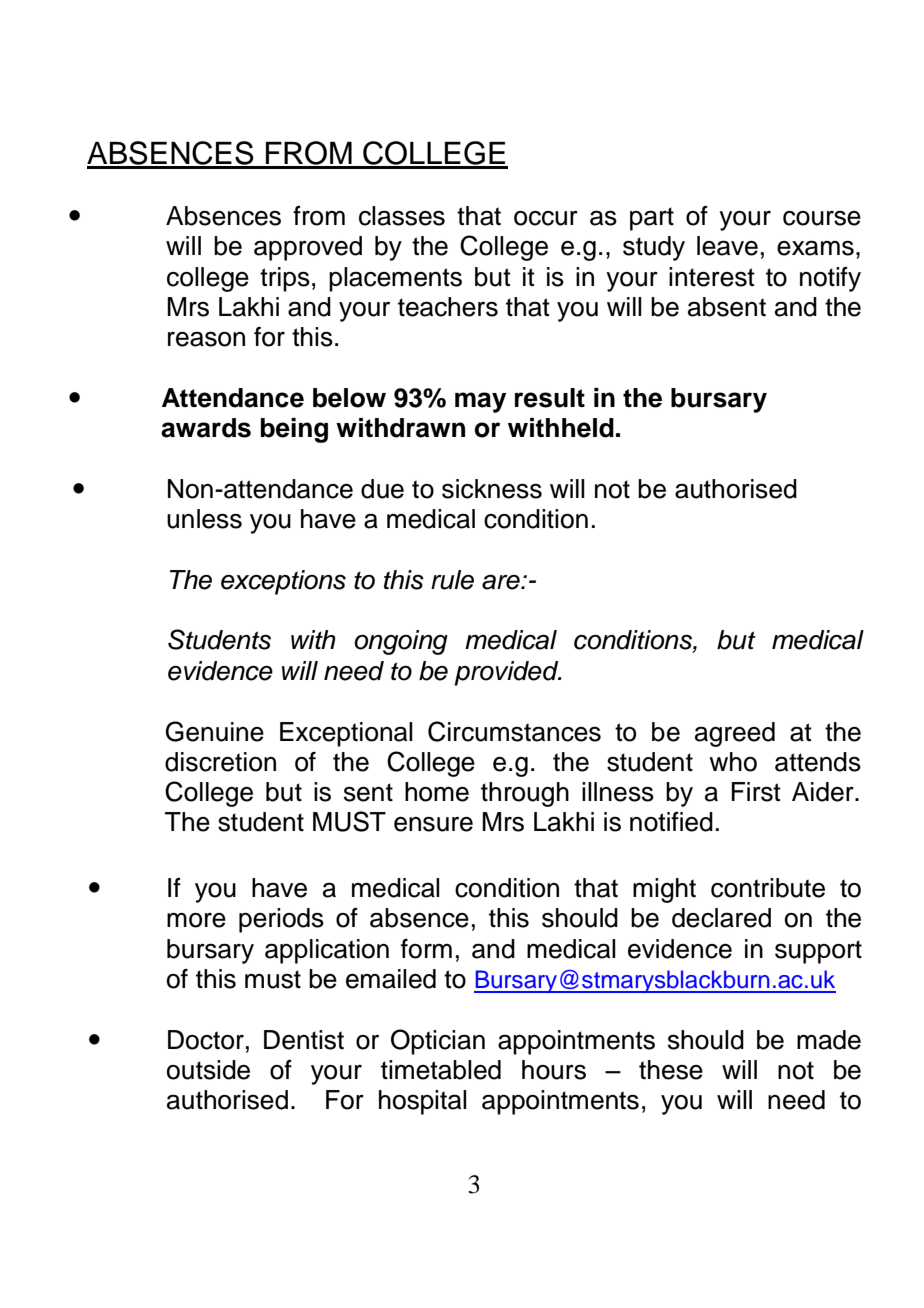  What do you see at coordinates (204, 519) in the screenshot?
I see `unless` at bounding box center [204, 519].
